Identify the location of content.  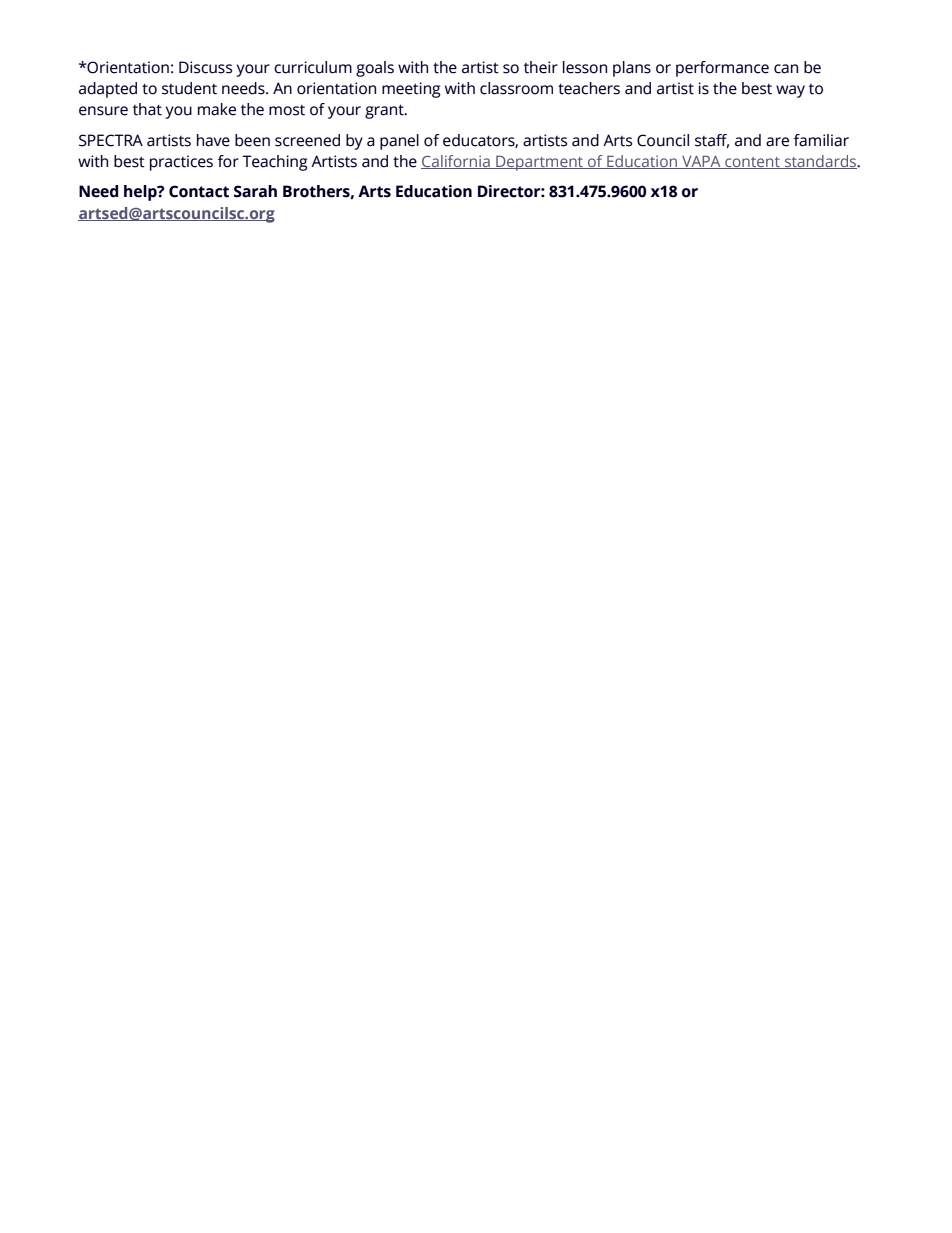
(752, 163).
